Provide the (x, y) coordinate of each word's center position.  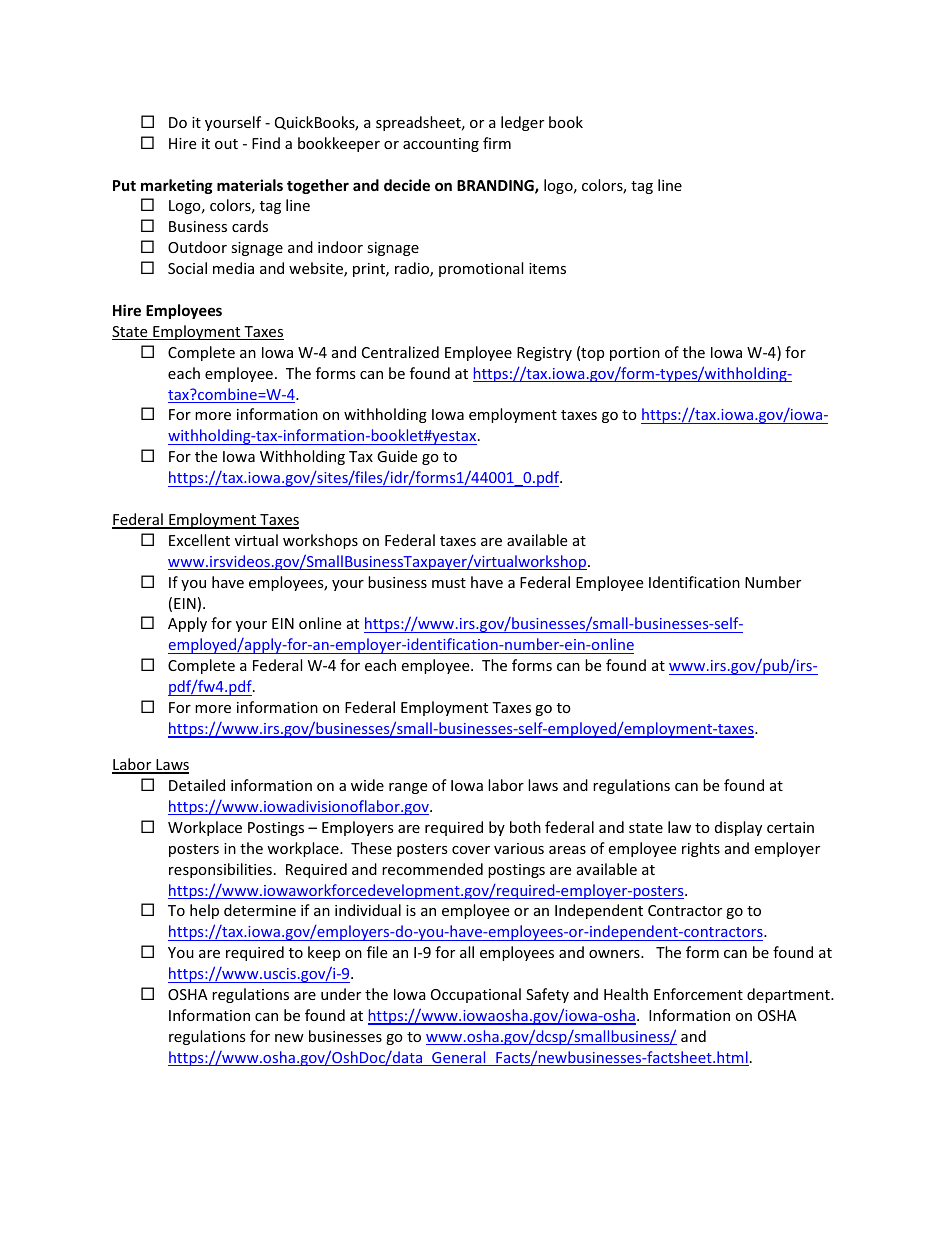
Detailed (197, 785)
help (204, 911)
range (408, 788)
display (738, 828)
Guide (397, 456)
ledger (522, 123)
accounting (441, 145)
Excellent (199, 540)
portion (635, 354)
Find (266, 143)
